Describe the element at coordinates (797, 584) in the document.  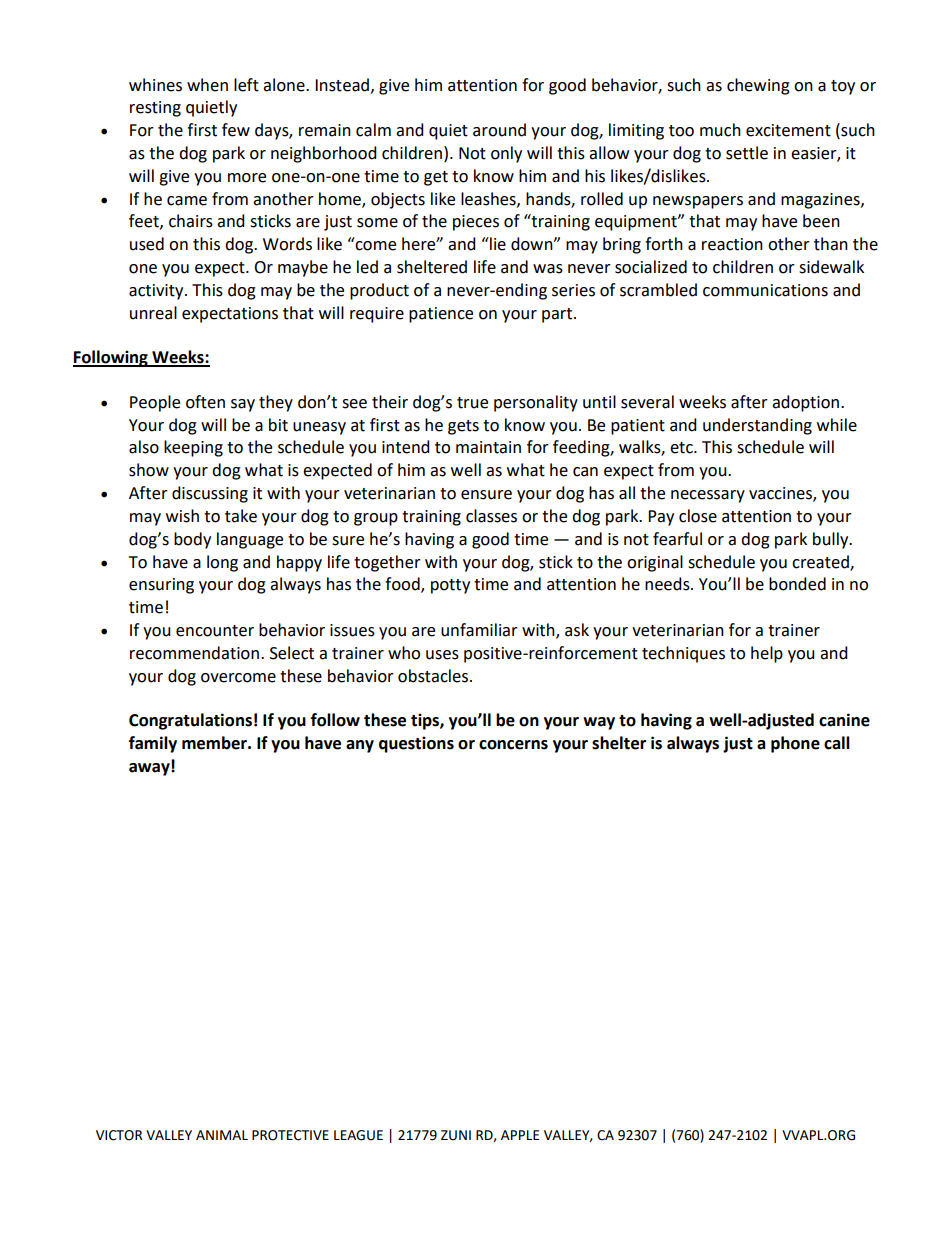
I see `bonded` at that location.
